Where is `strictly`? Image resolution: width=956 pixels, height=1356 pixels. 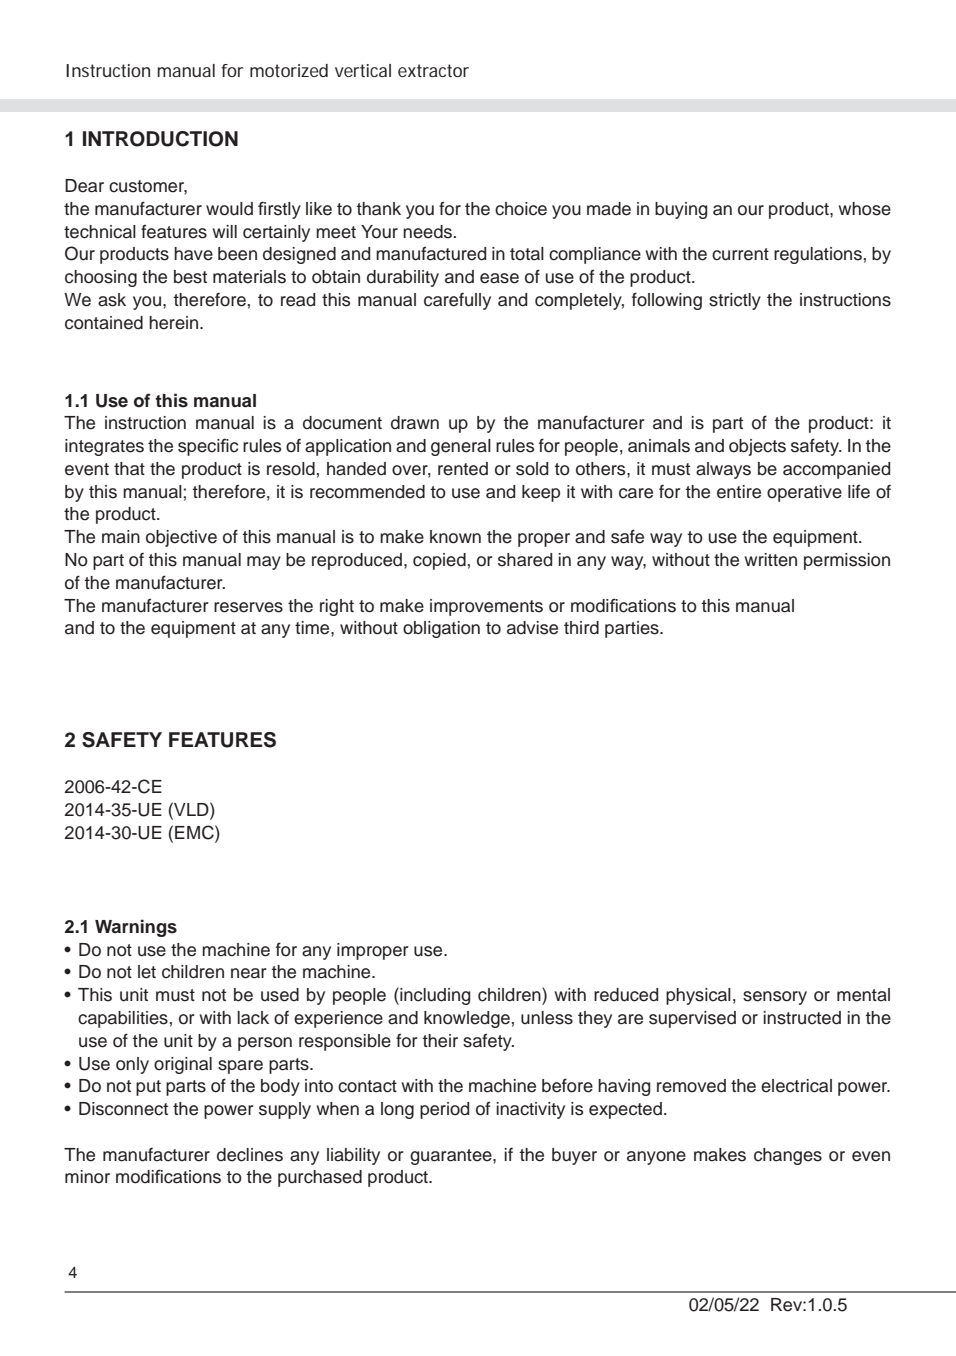
strictly is located at coordinates (735, 301).
